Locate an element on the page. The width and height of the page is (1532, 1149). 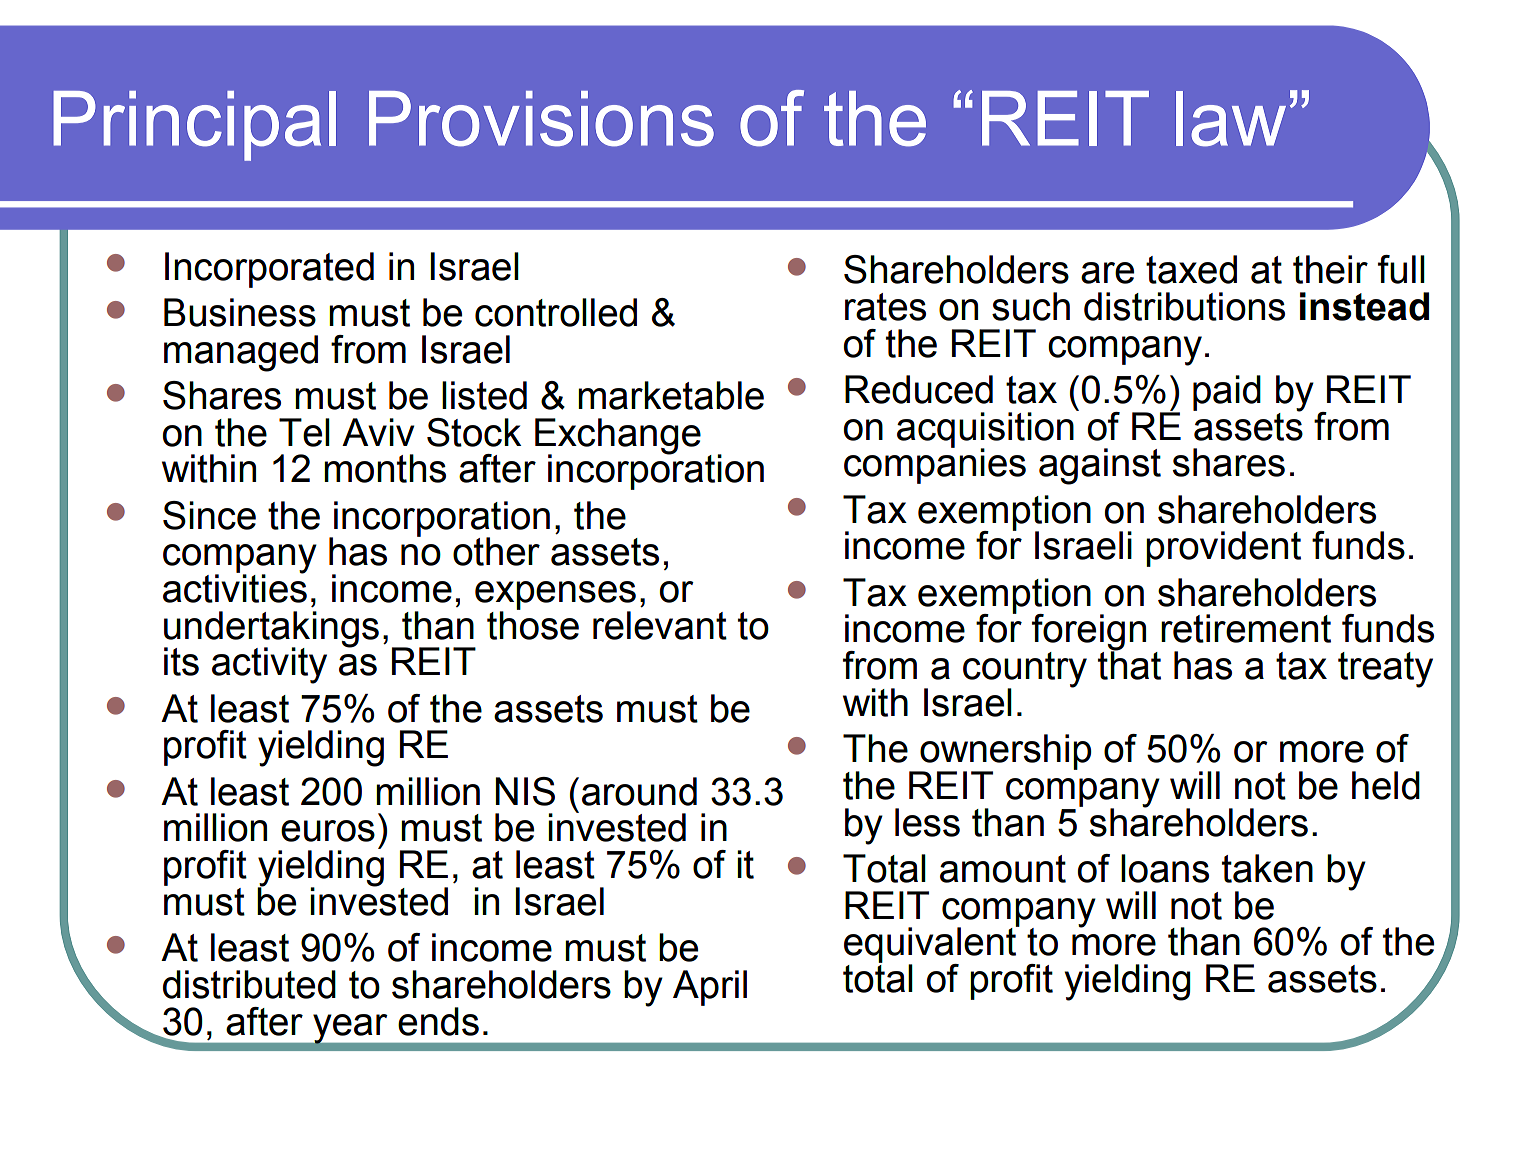
paid is located at coordinates (1227, 393).
